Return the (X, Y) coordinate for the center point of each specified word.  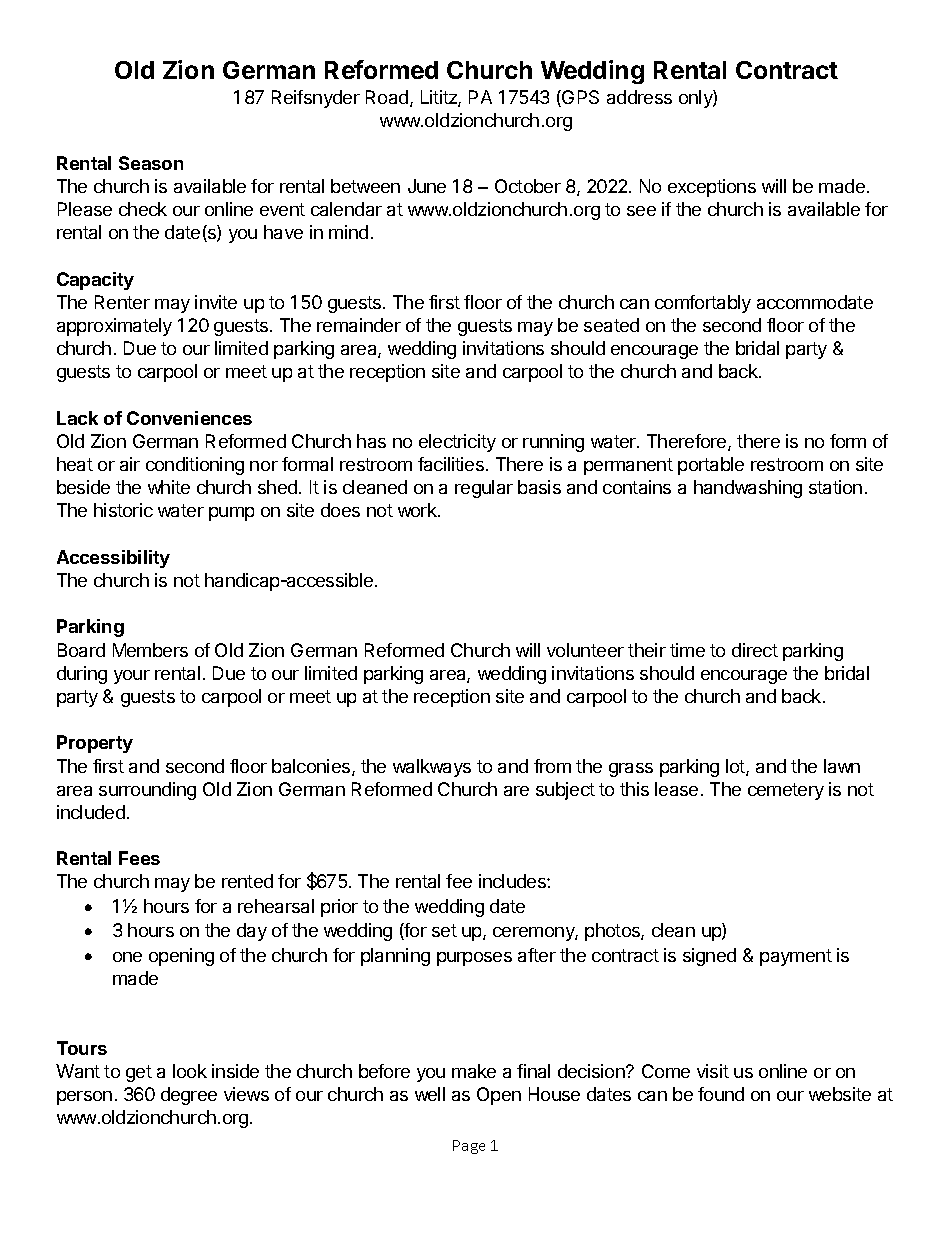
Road (388, 98)
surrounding (147, 791)
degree (189, 1096)
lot (736, 767)
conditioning (195, 466)
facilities (451, 464)
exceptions (712, 188)
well (430, 1094)
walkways (432, 768)
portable (711, 466)
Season (151, 163)
